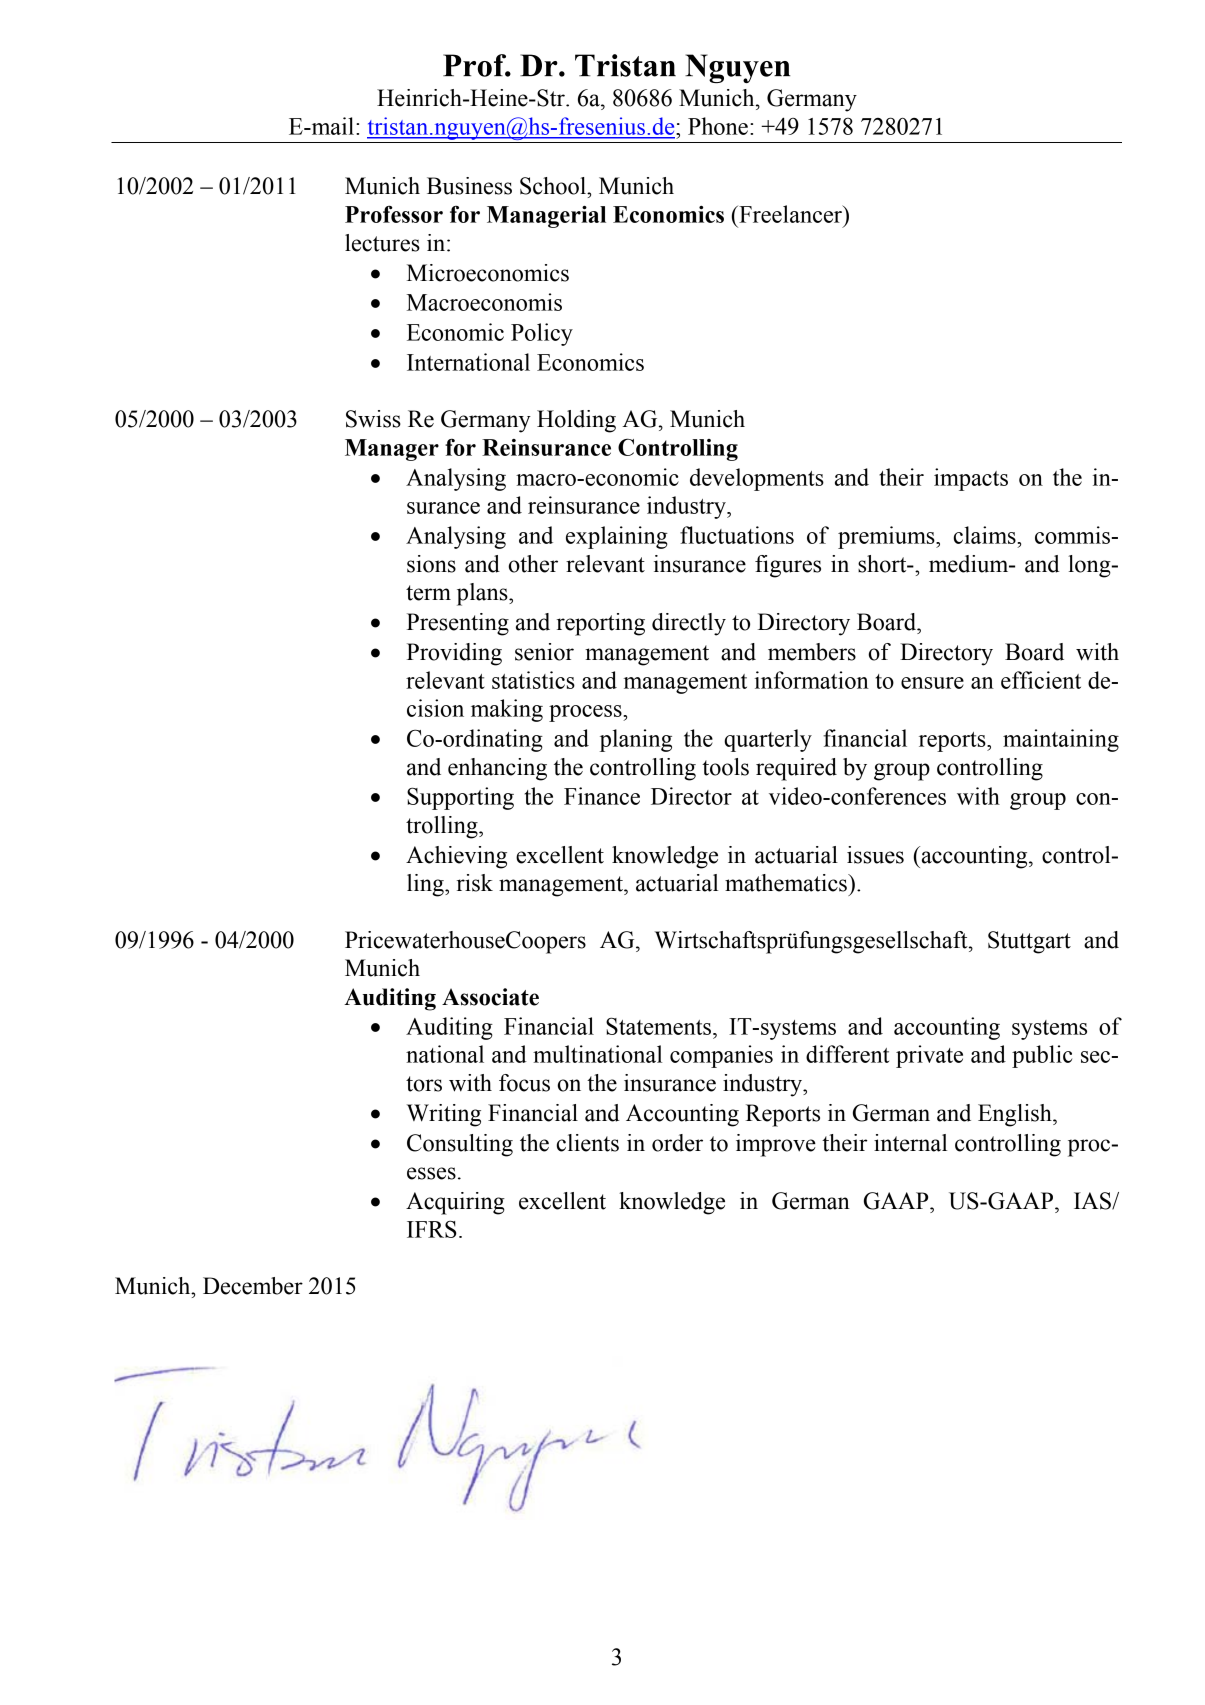 This image has height=1705, width=1205. I want to click on Providing, so click(454, 654).
